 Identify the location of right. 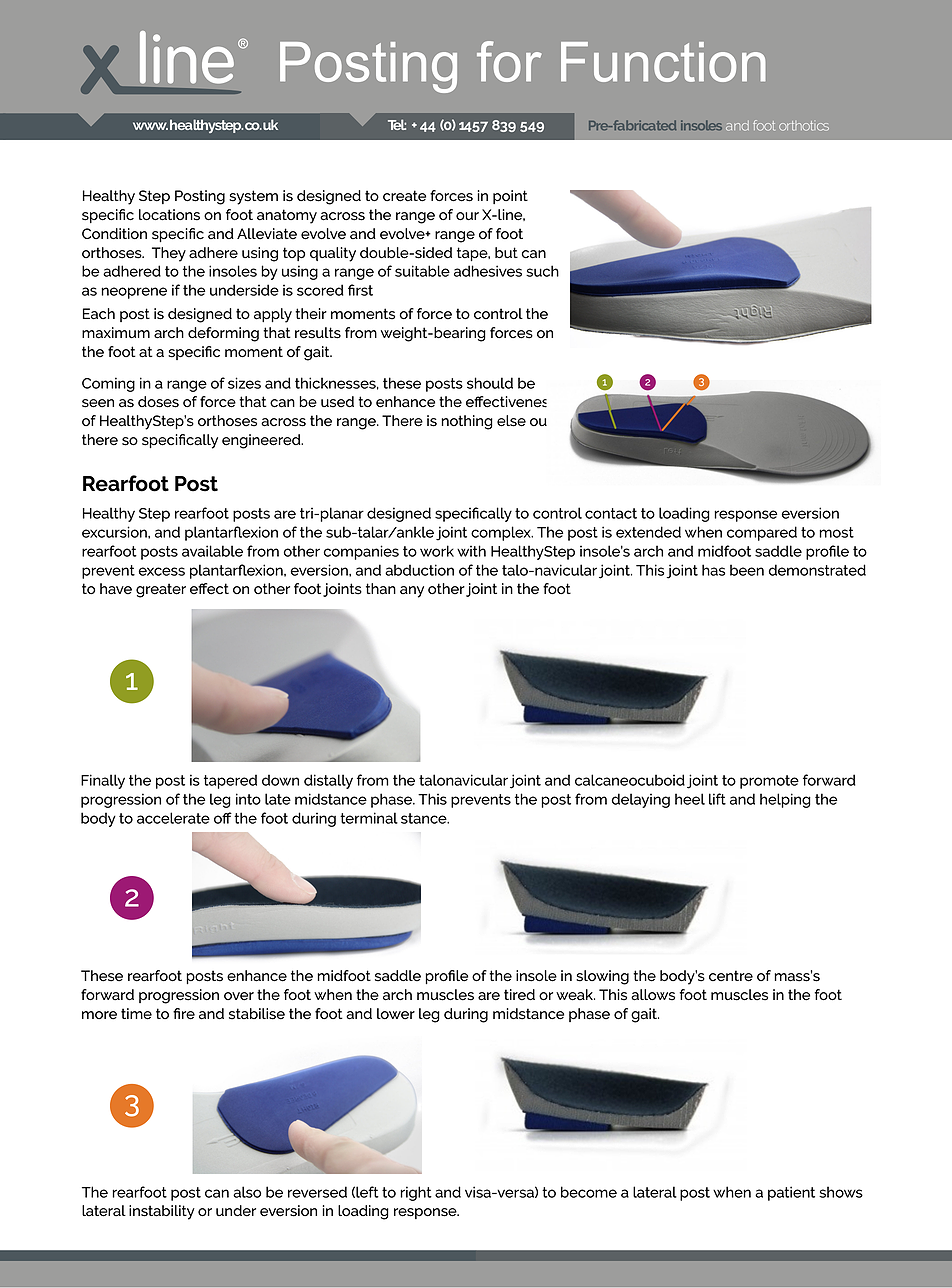
(416, 1193).
